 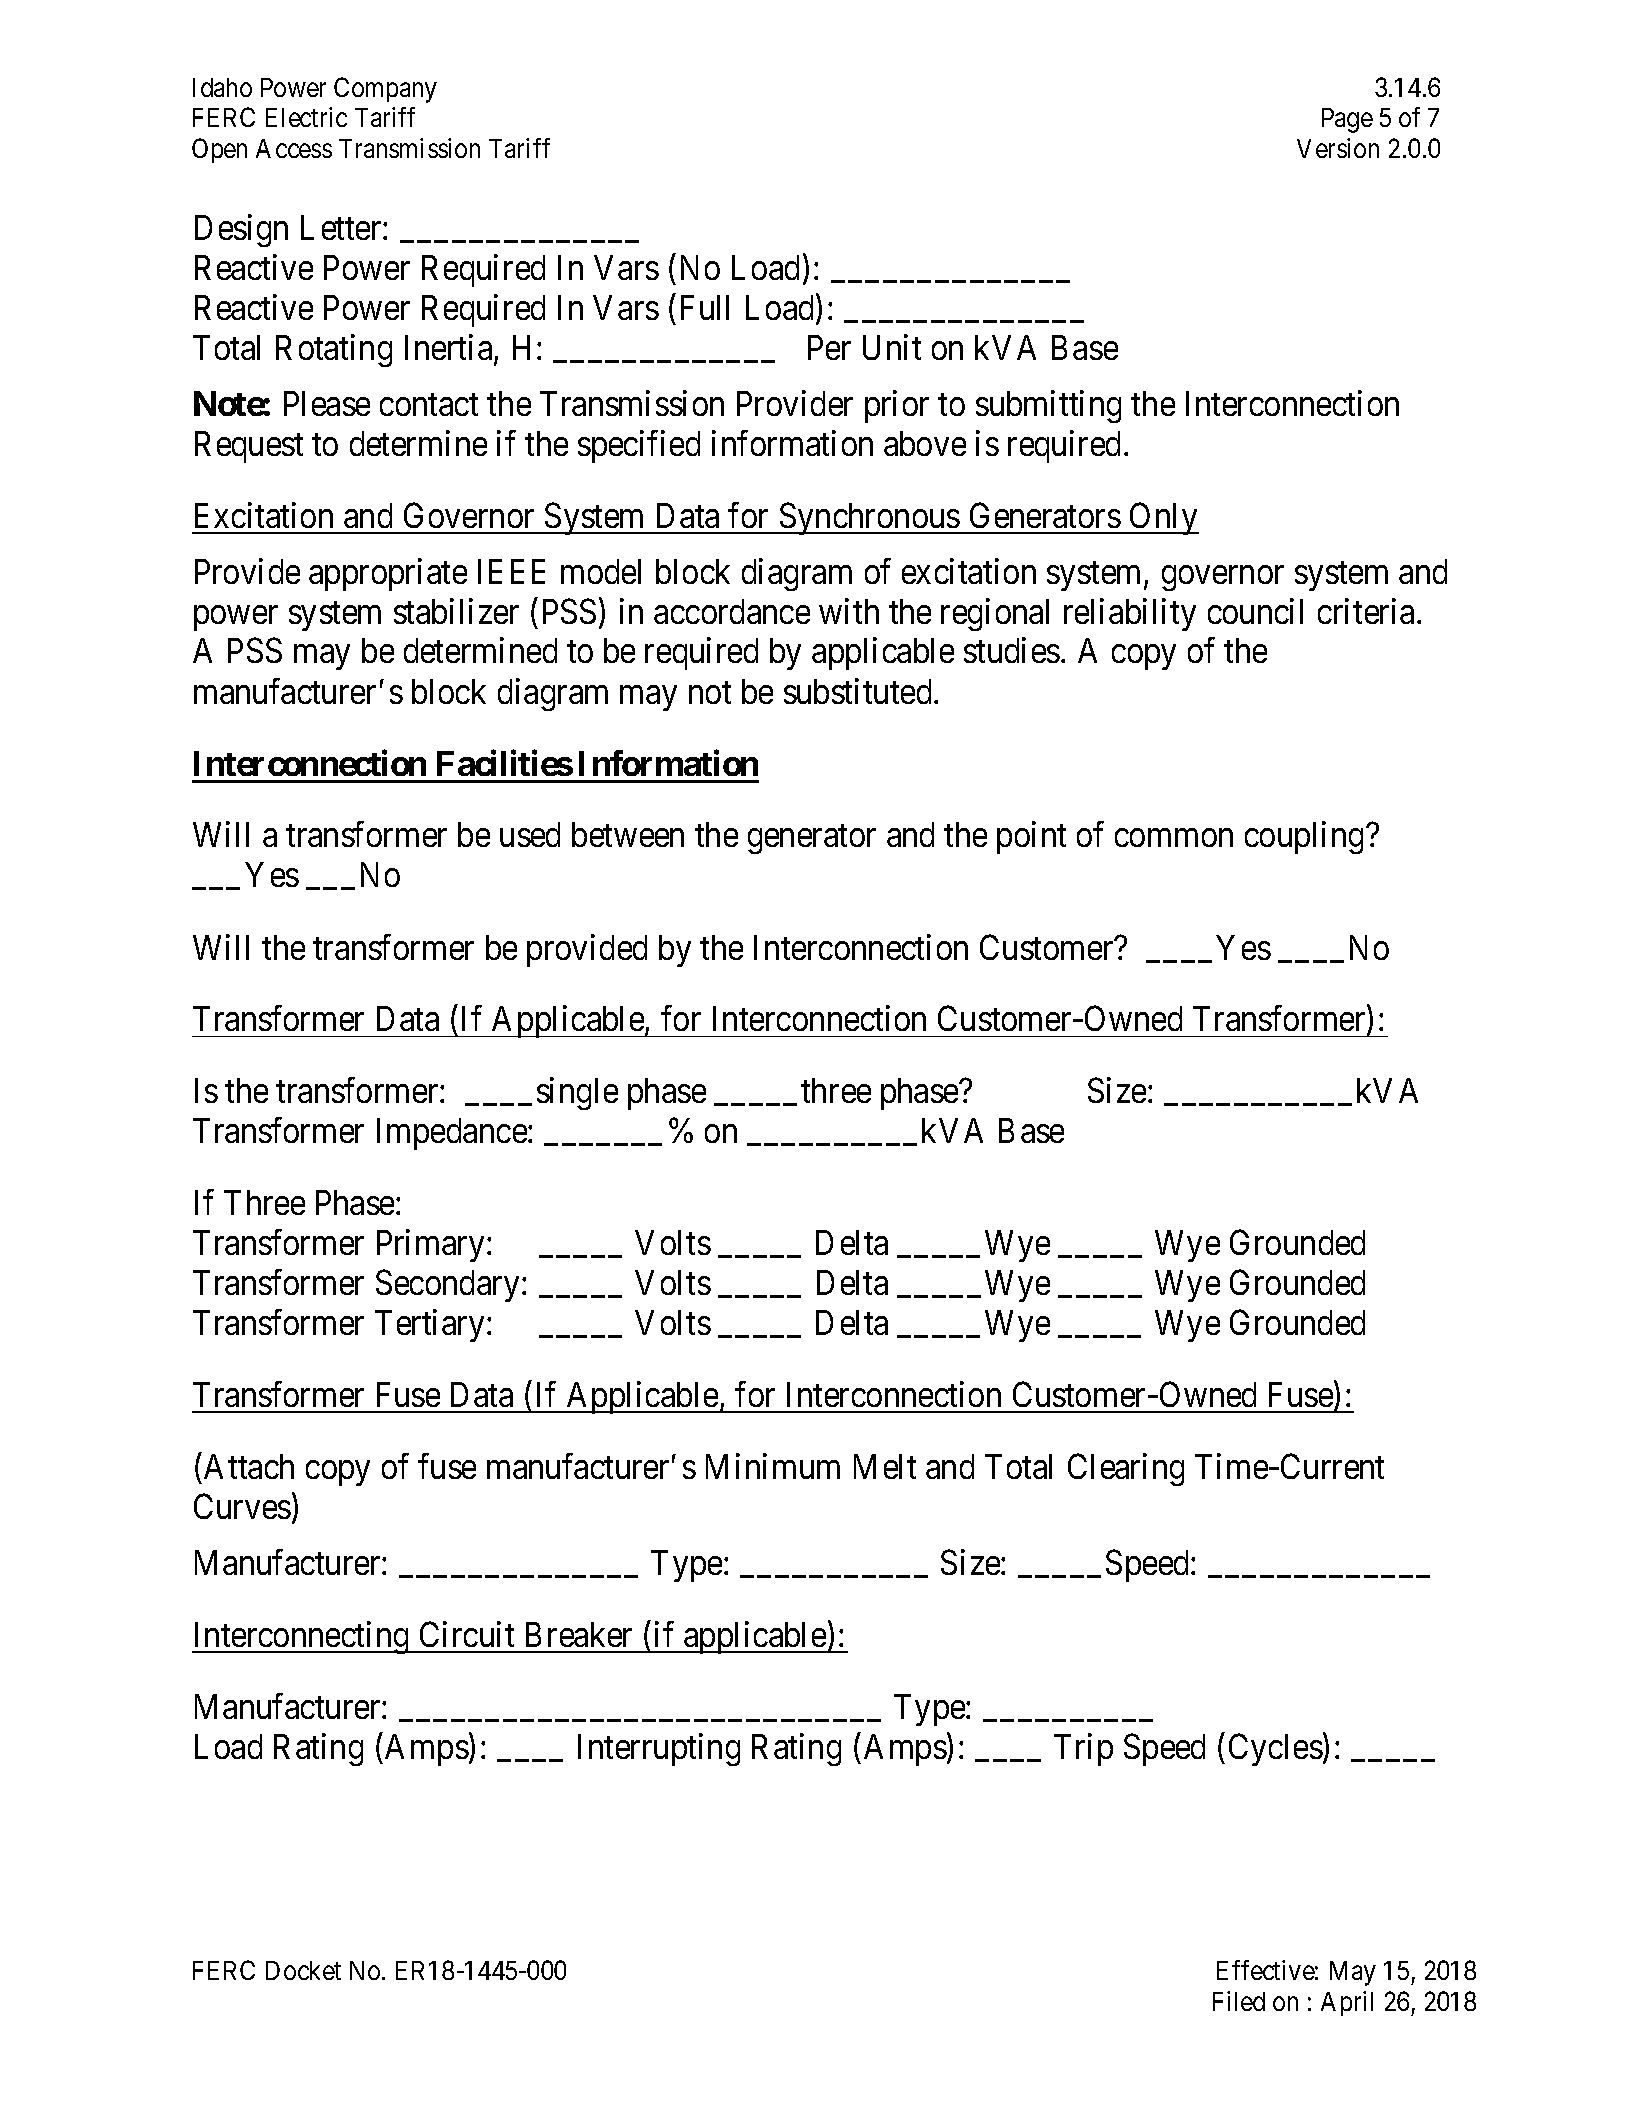 I want to click on Tertiary, so click(x=429, y=1325).
